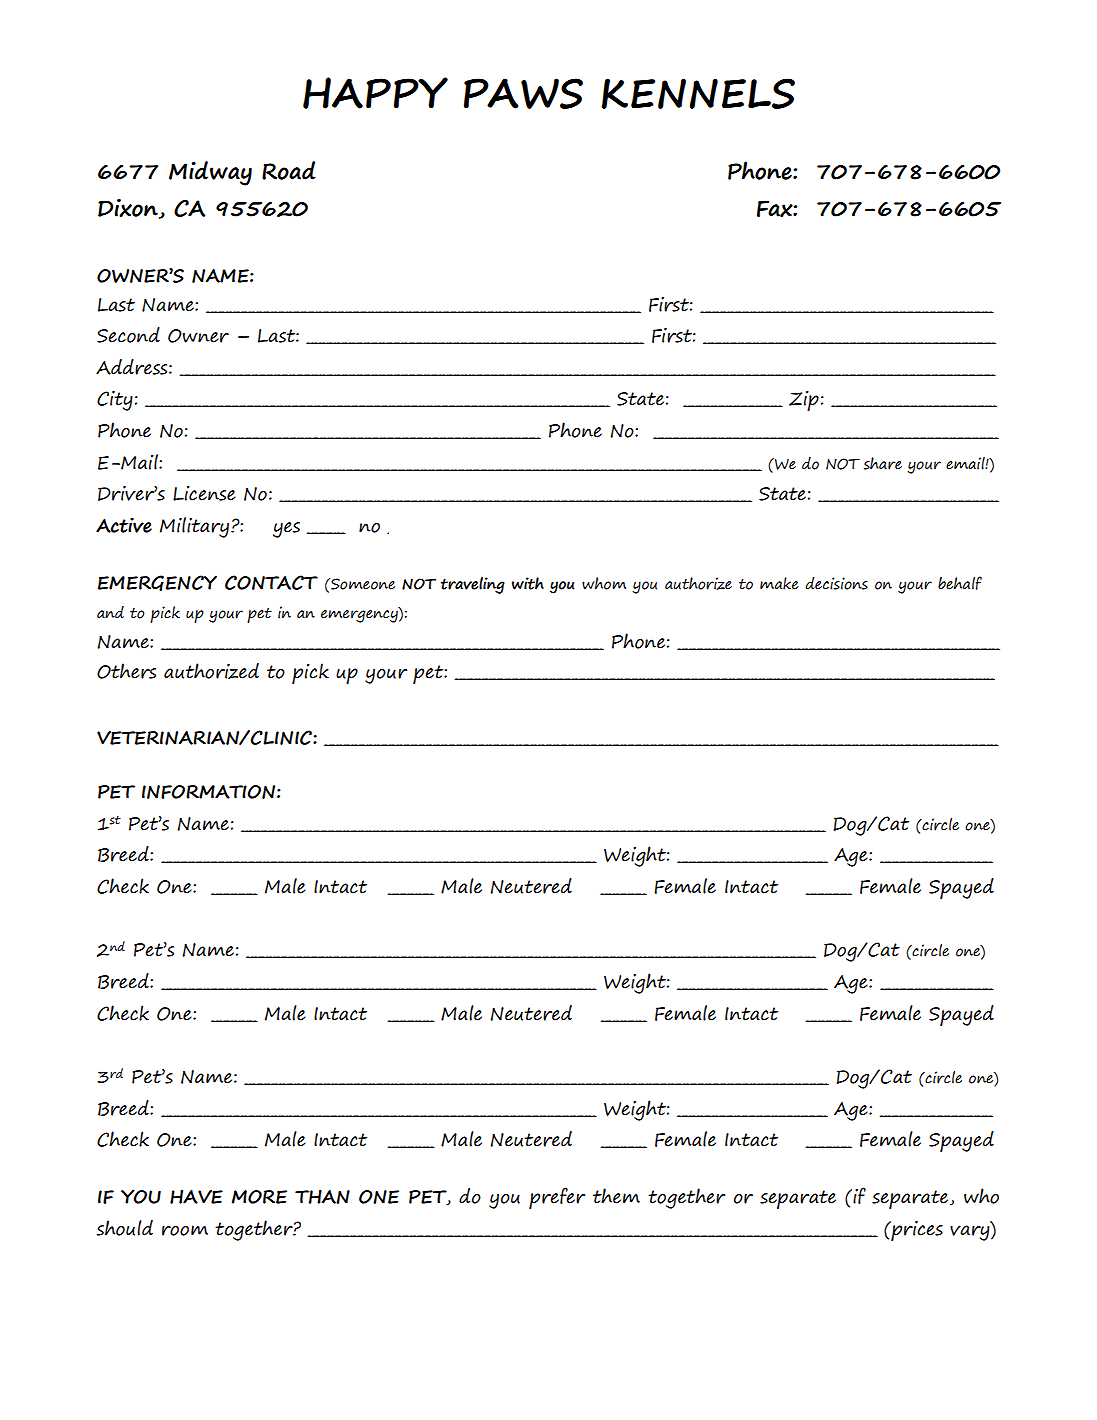 This screenshot has height=1420, width=1097. What do you see at coordinates (126, 671) in the screenshot?
I see `Others` at bounding box center [126, 671].
